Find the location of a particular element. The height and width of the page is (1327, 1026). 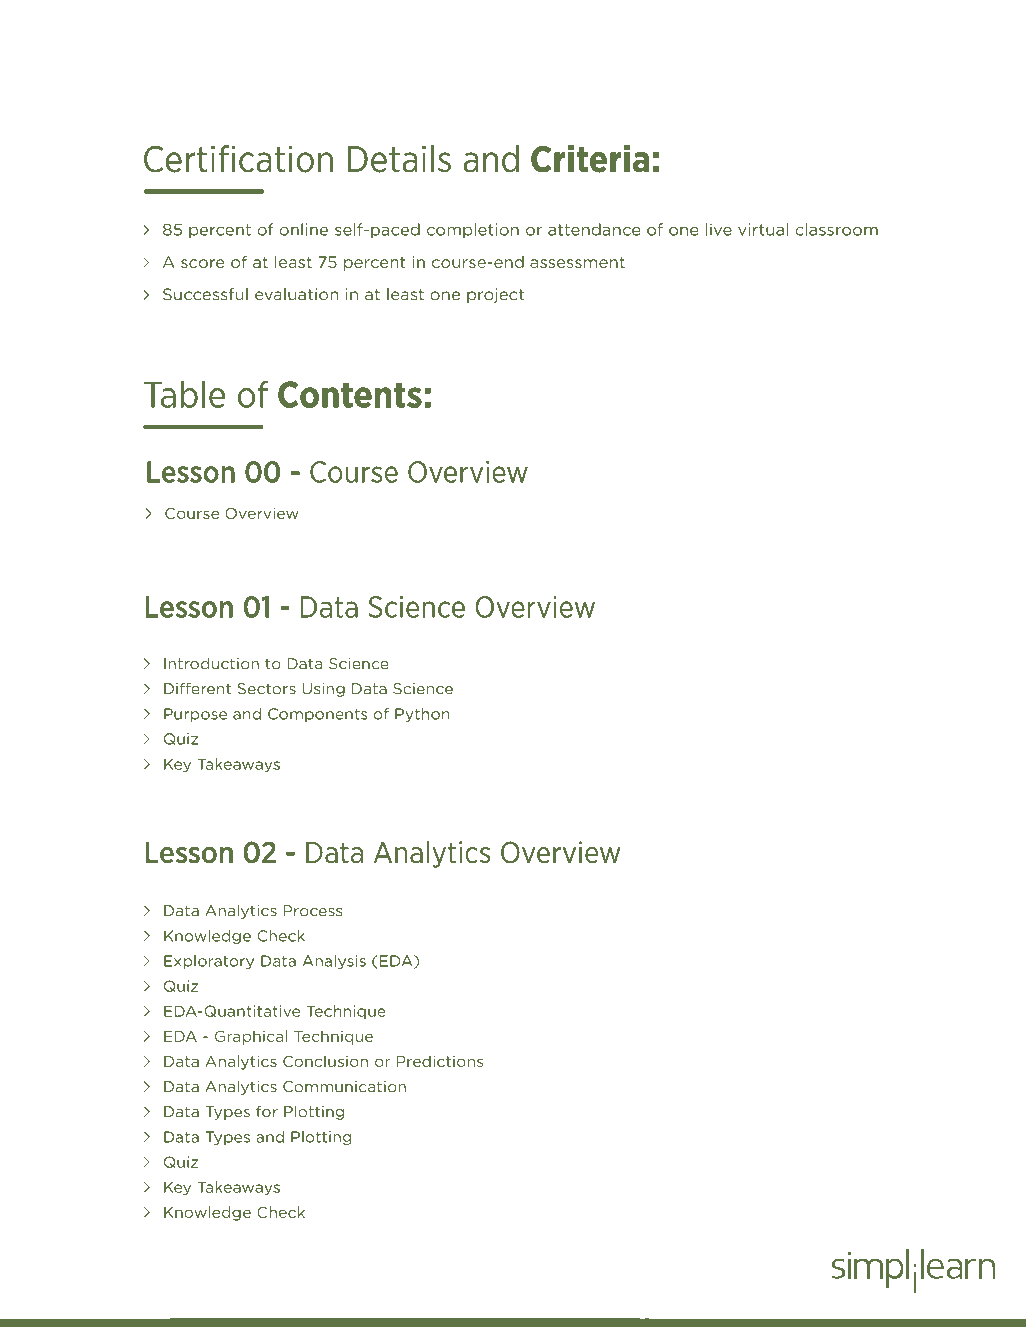

Communication is located at coordinates (344, 1087).
